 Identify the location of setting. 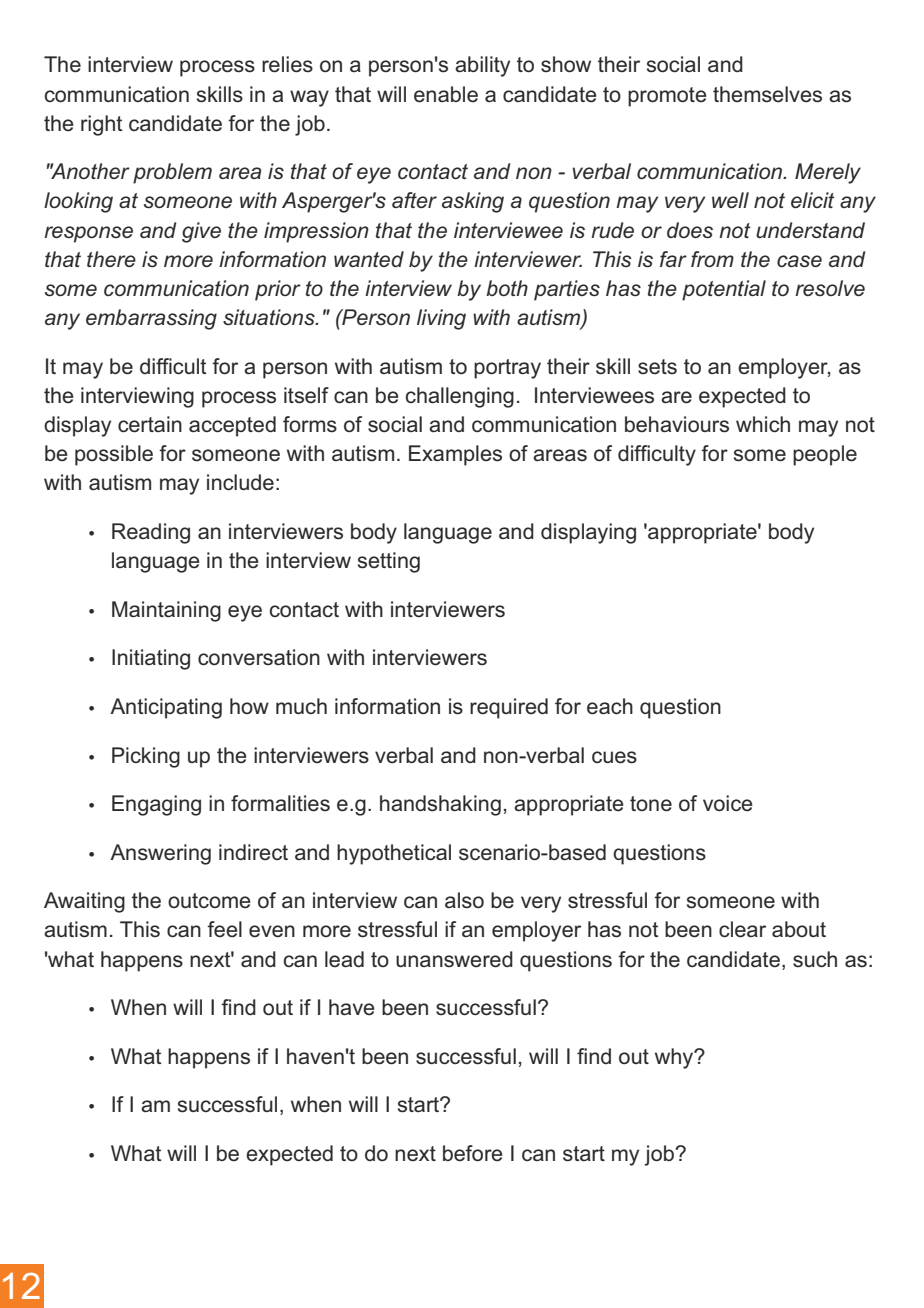
(389, 562).
